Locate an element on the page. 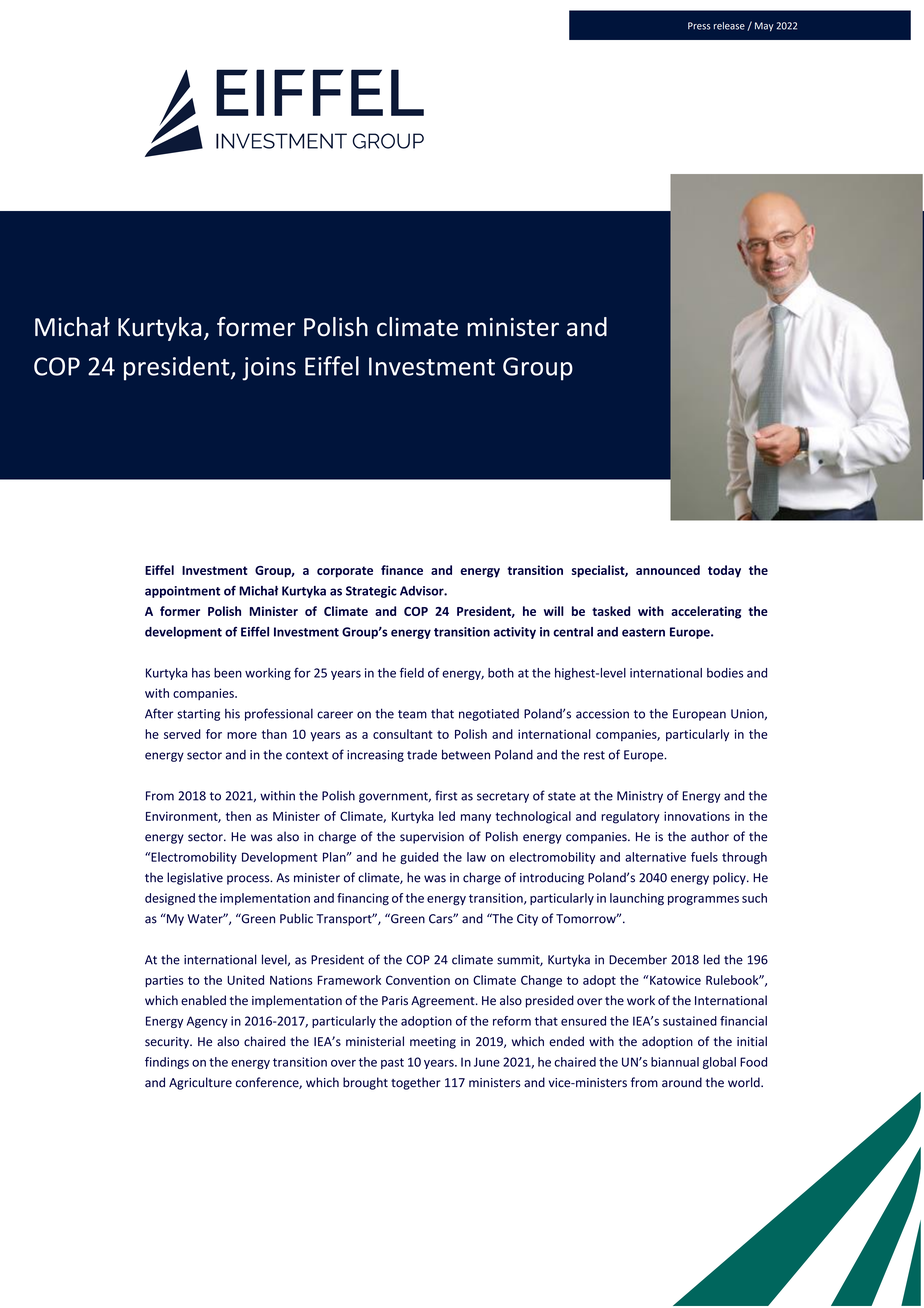 The height and width of the document is (1308, 924). joins is located at coordinates (269, 369).
